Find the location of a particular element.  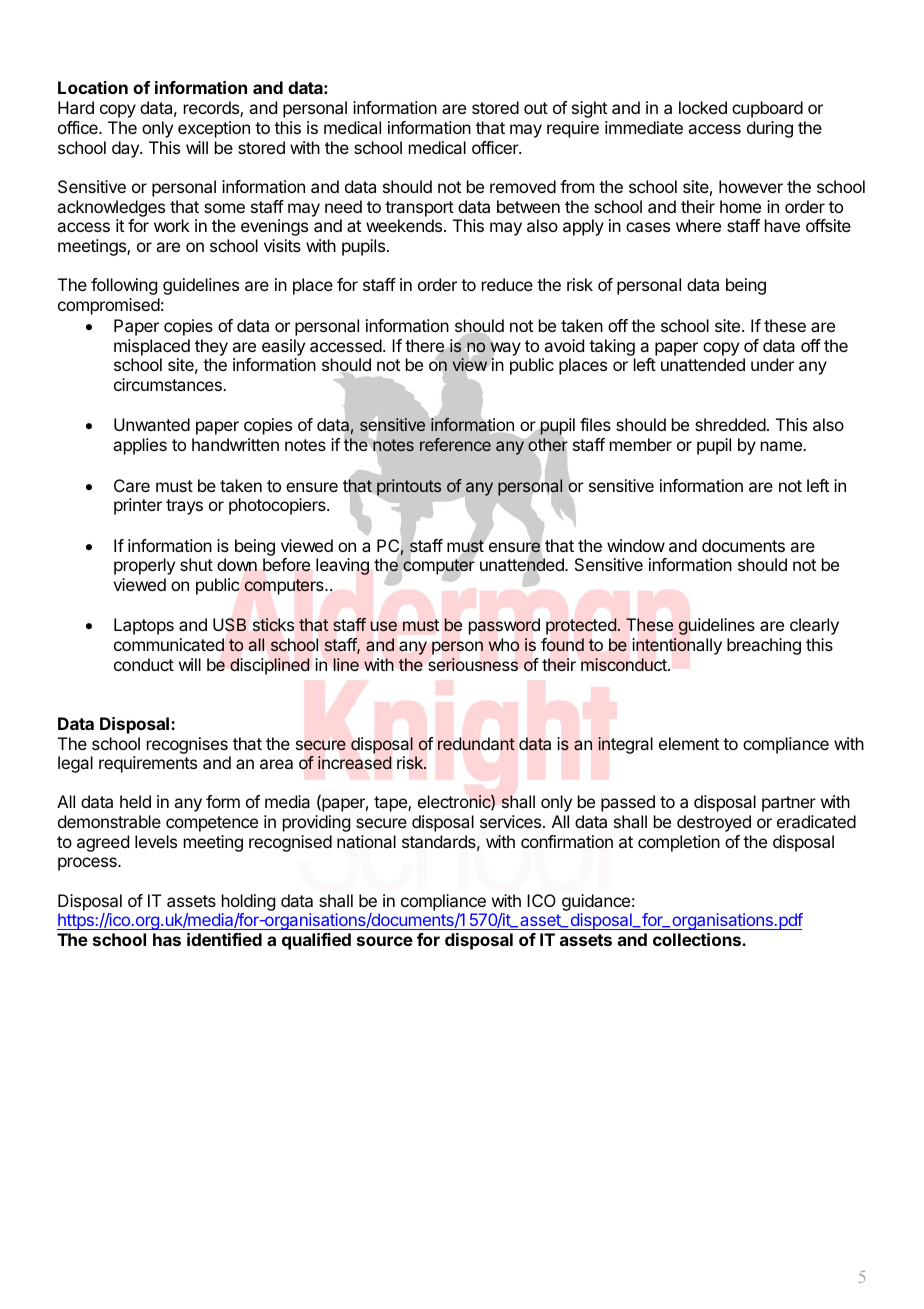

records is located at coordinates (212, 109).
